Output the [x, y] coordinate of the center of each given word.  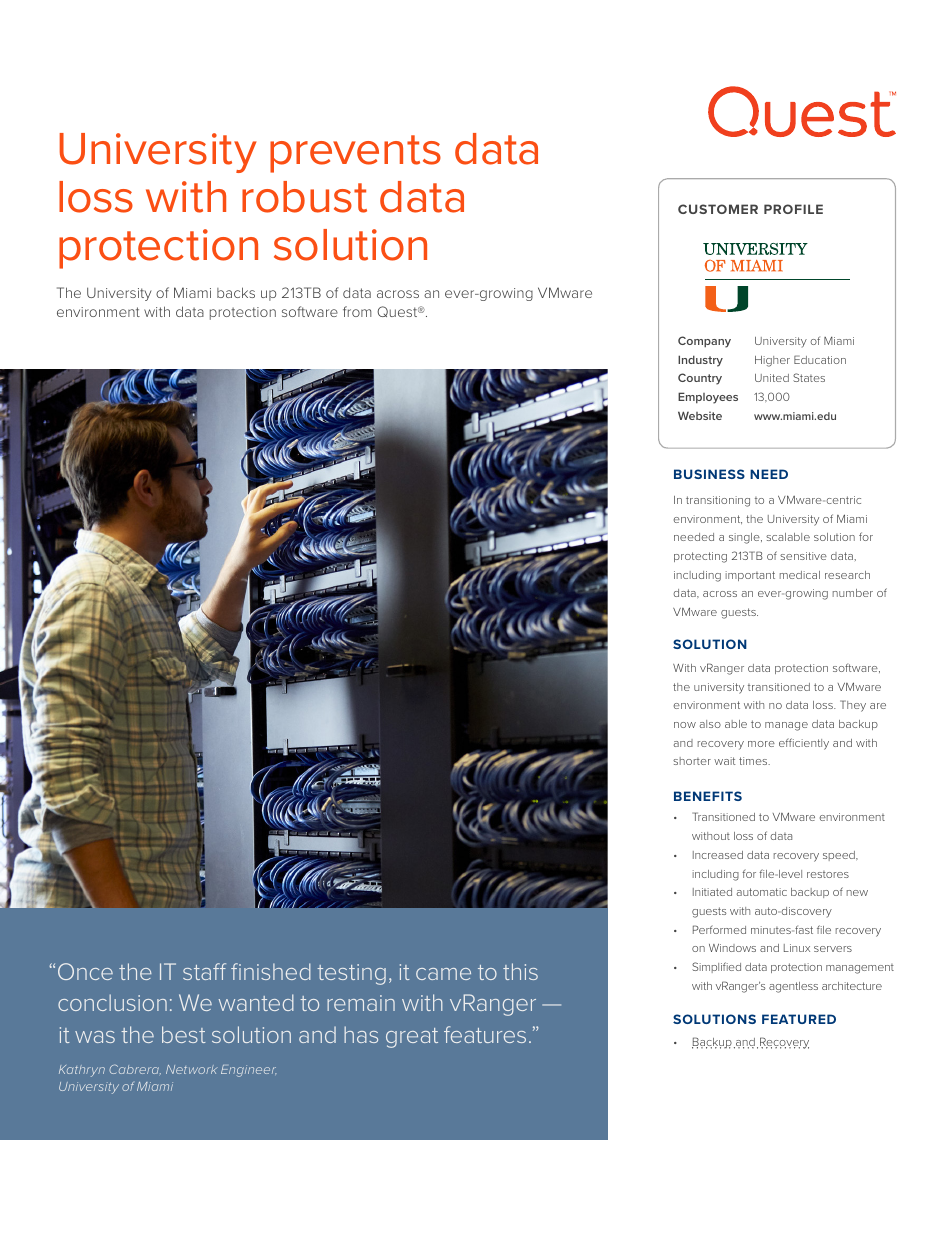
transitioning [718, 501]
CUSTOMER [718, 209]
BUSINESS [709, 474]
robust [304, 197]
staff [204, 971]
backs [236, 292]
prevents [355, 154]
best [184, 1034]
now [685, 725]
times [754, 761]
